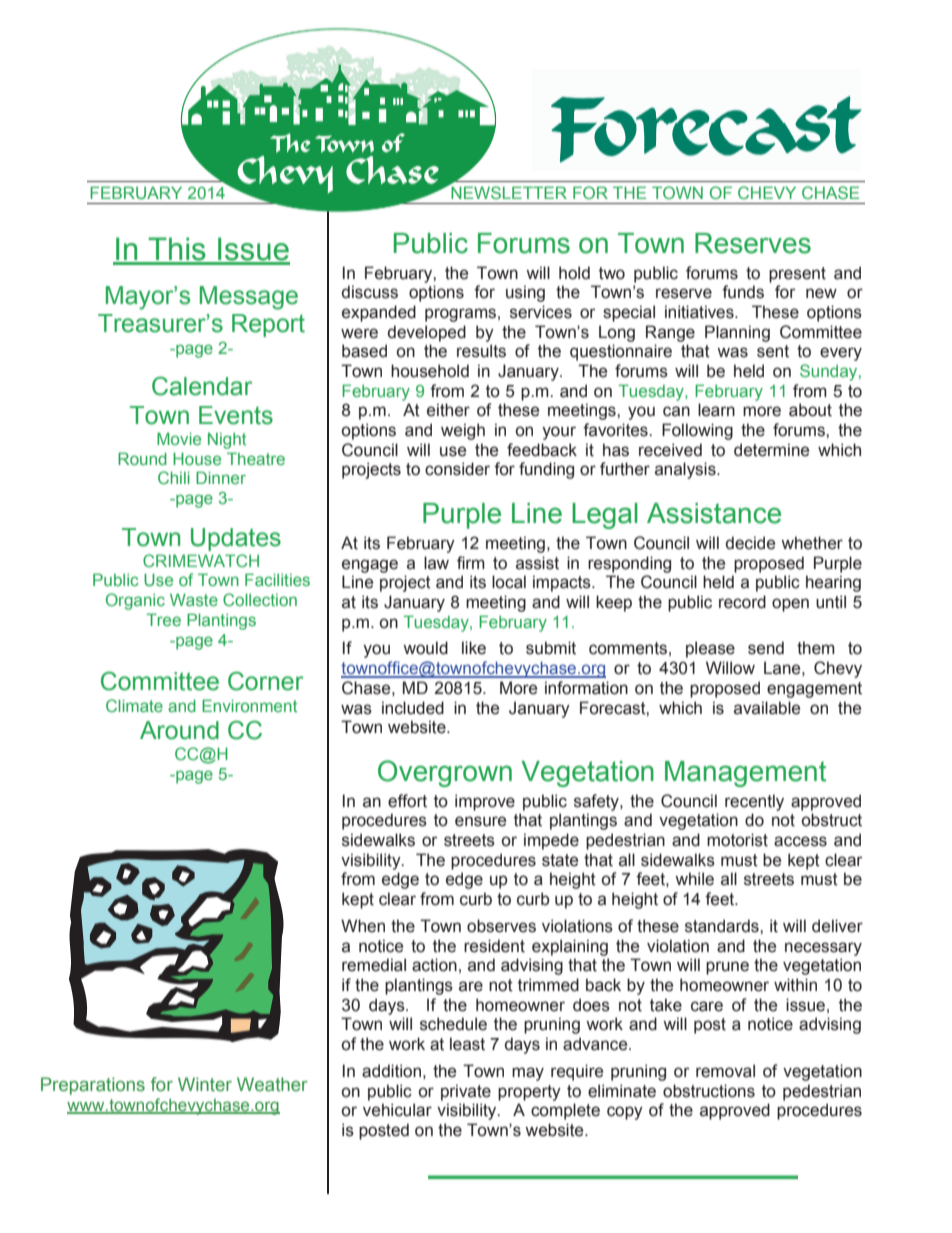  What do you see at coordinates (725, 1071) in the document?
I see `removal` at bounding box center [725, 1071].
